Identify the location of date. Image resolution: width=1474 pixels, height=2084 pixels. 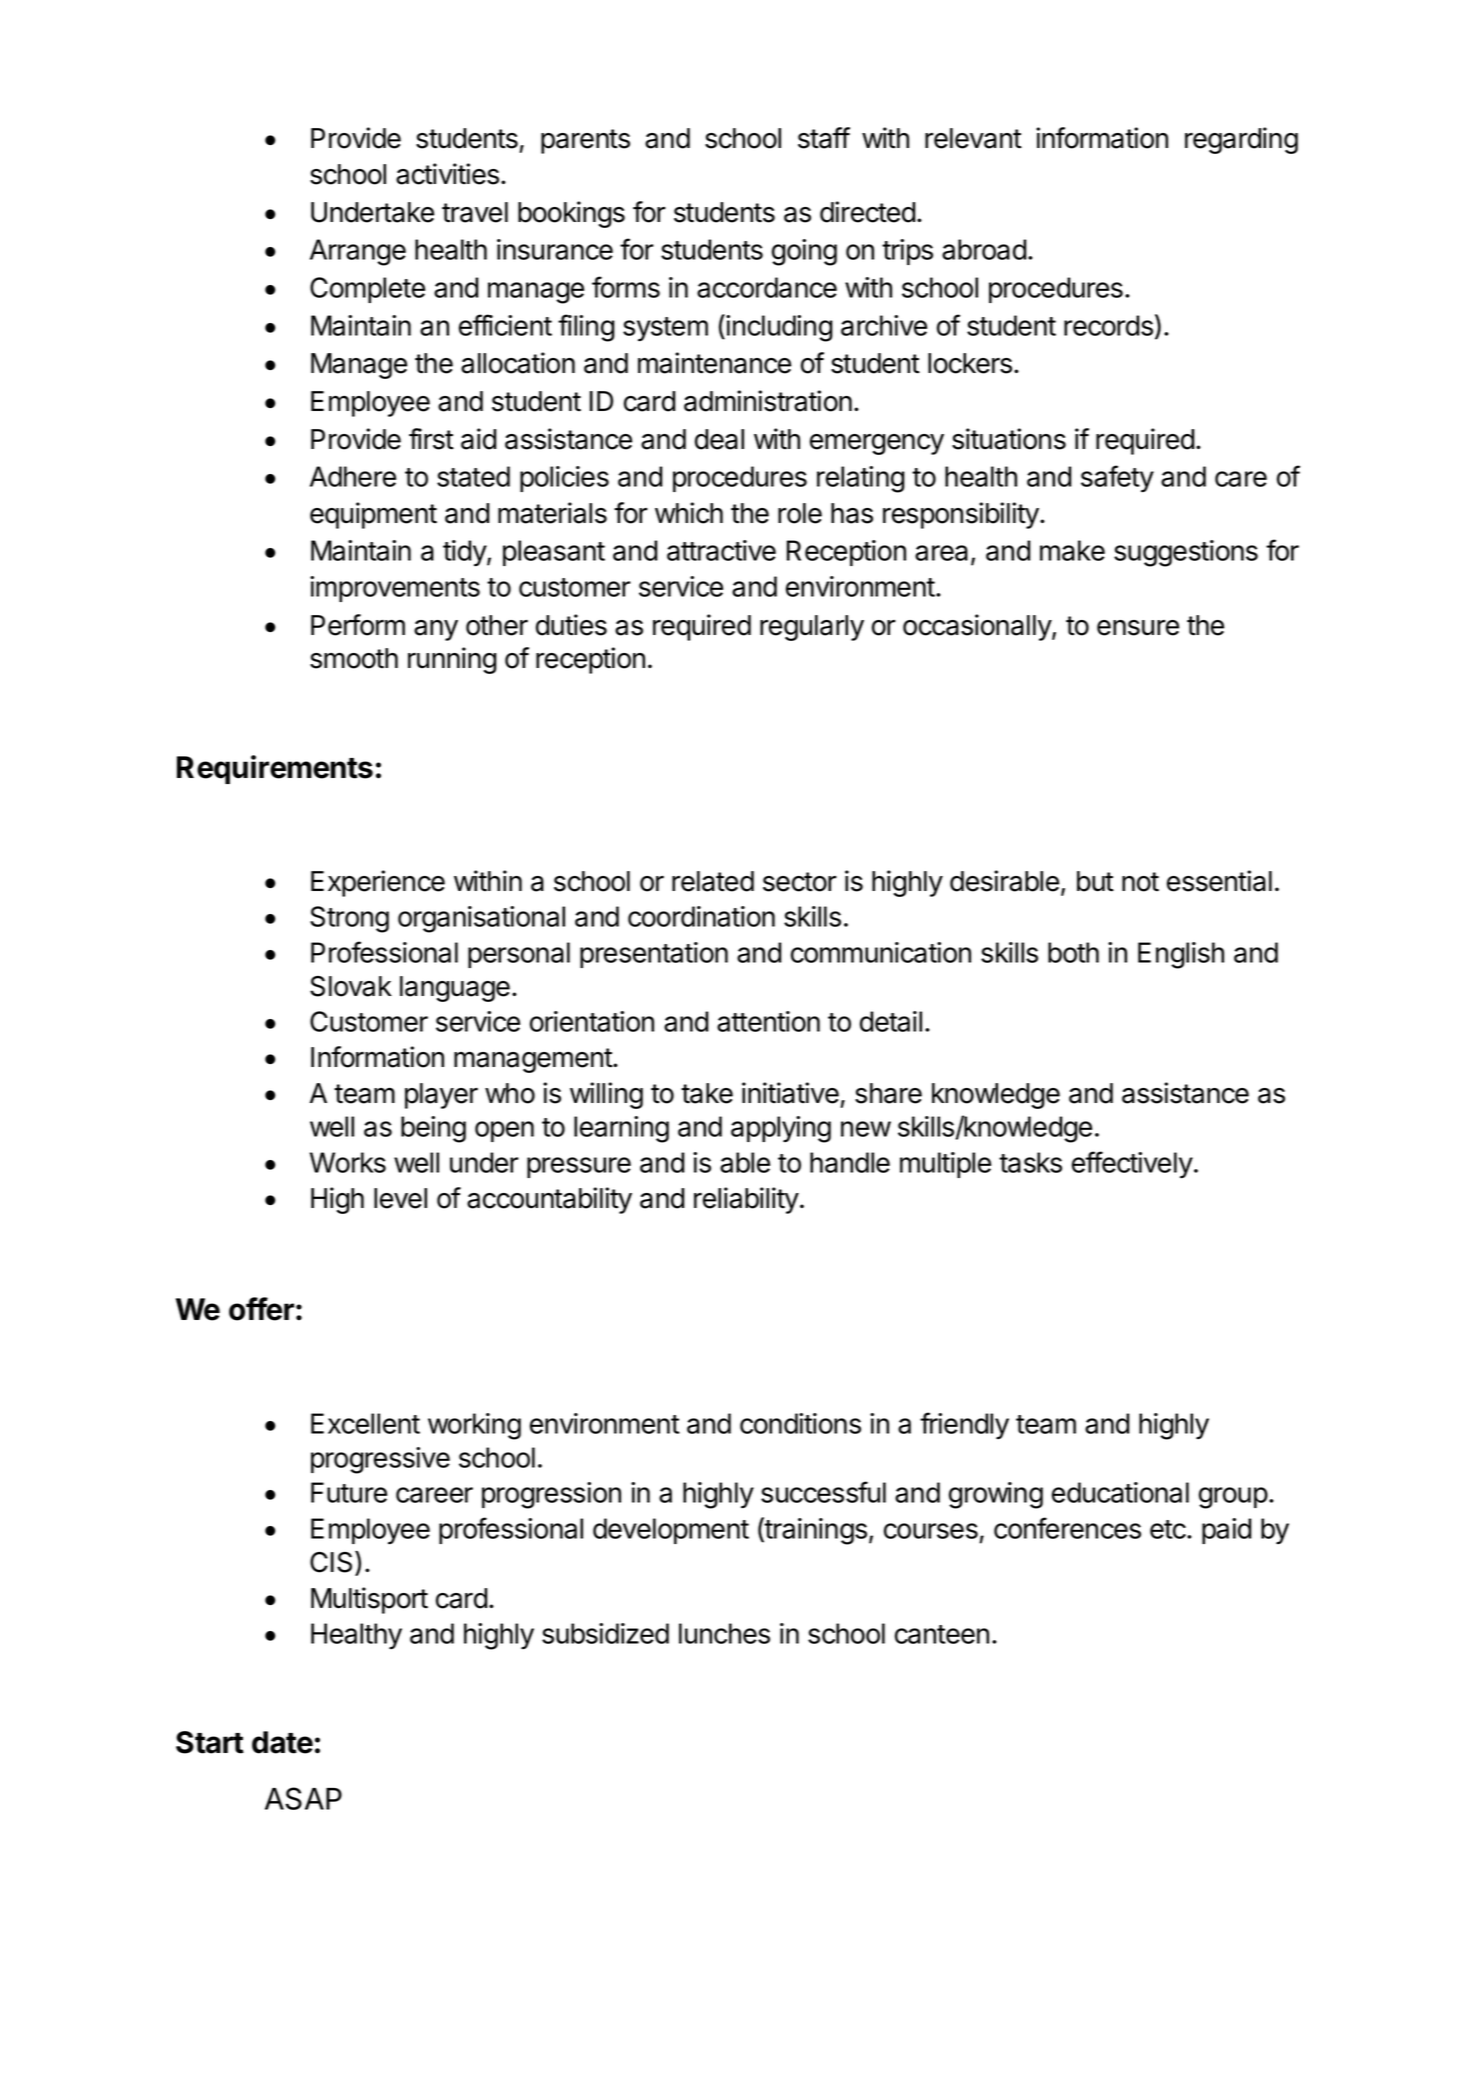
(282, 1742).
